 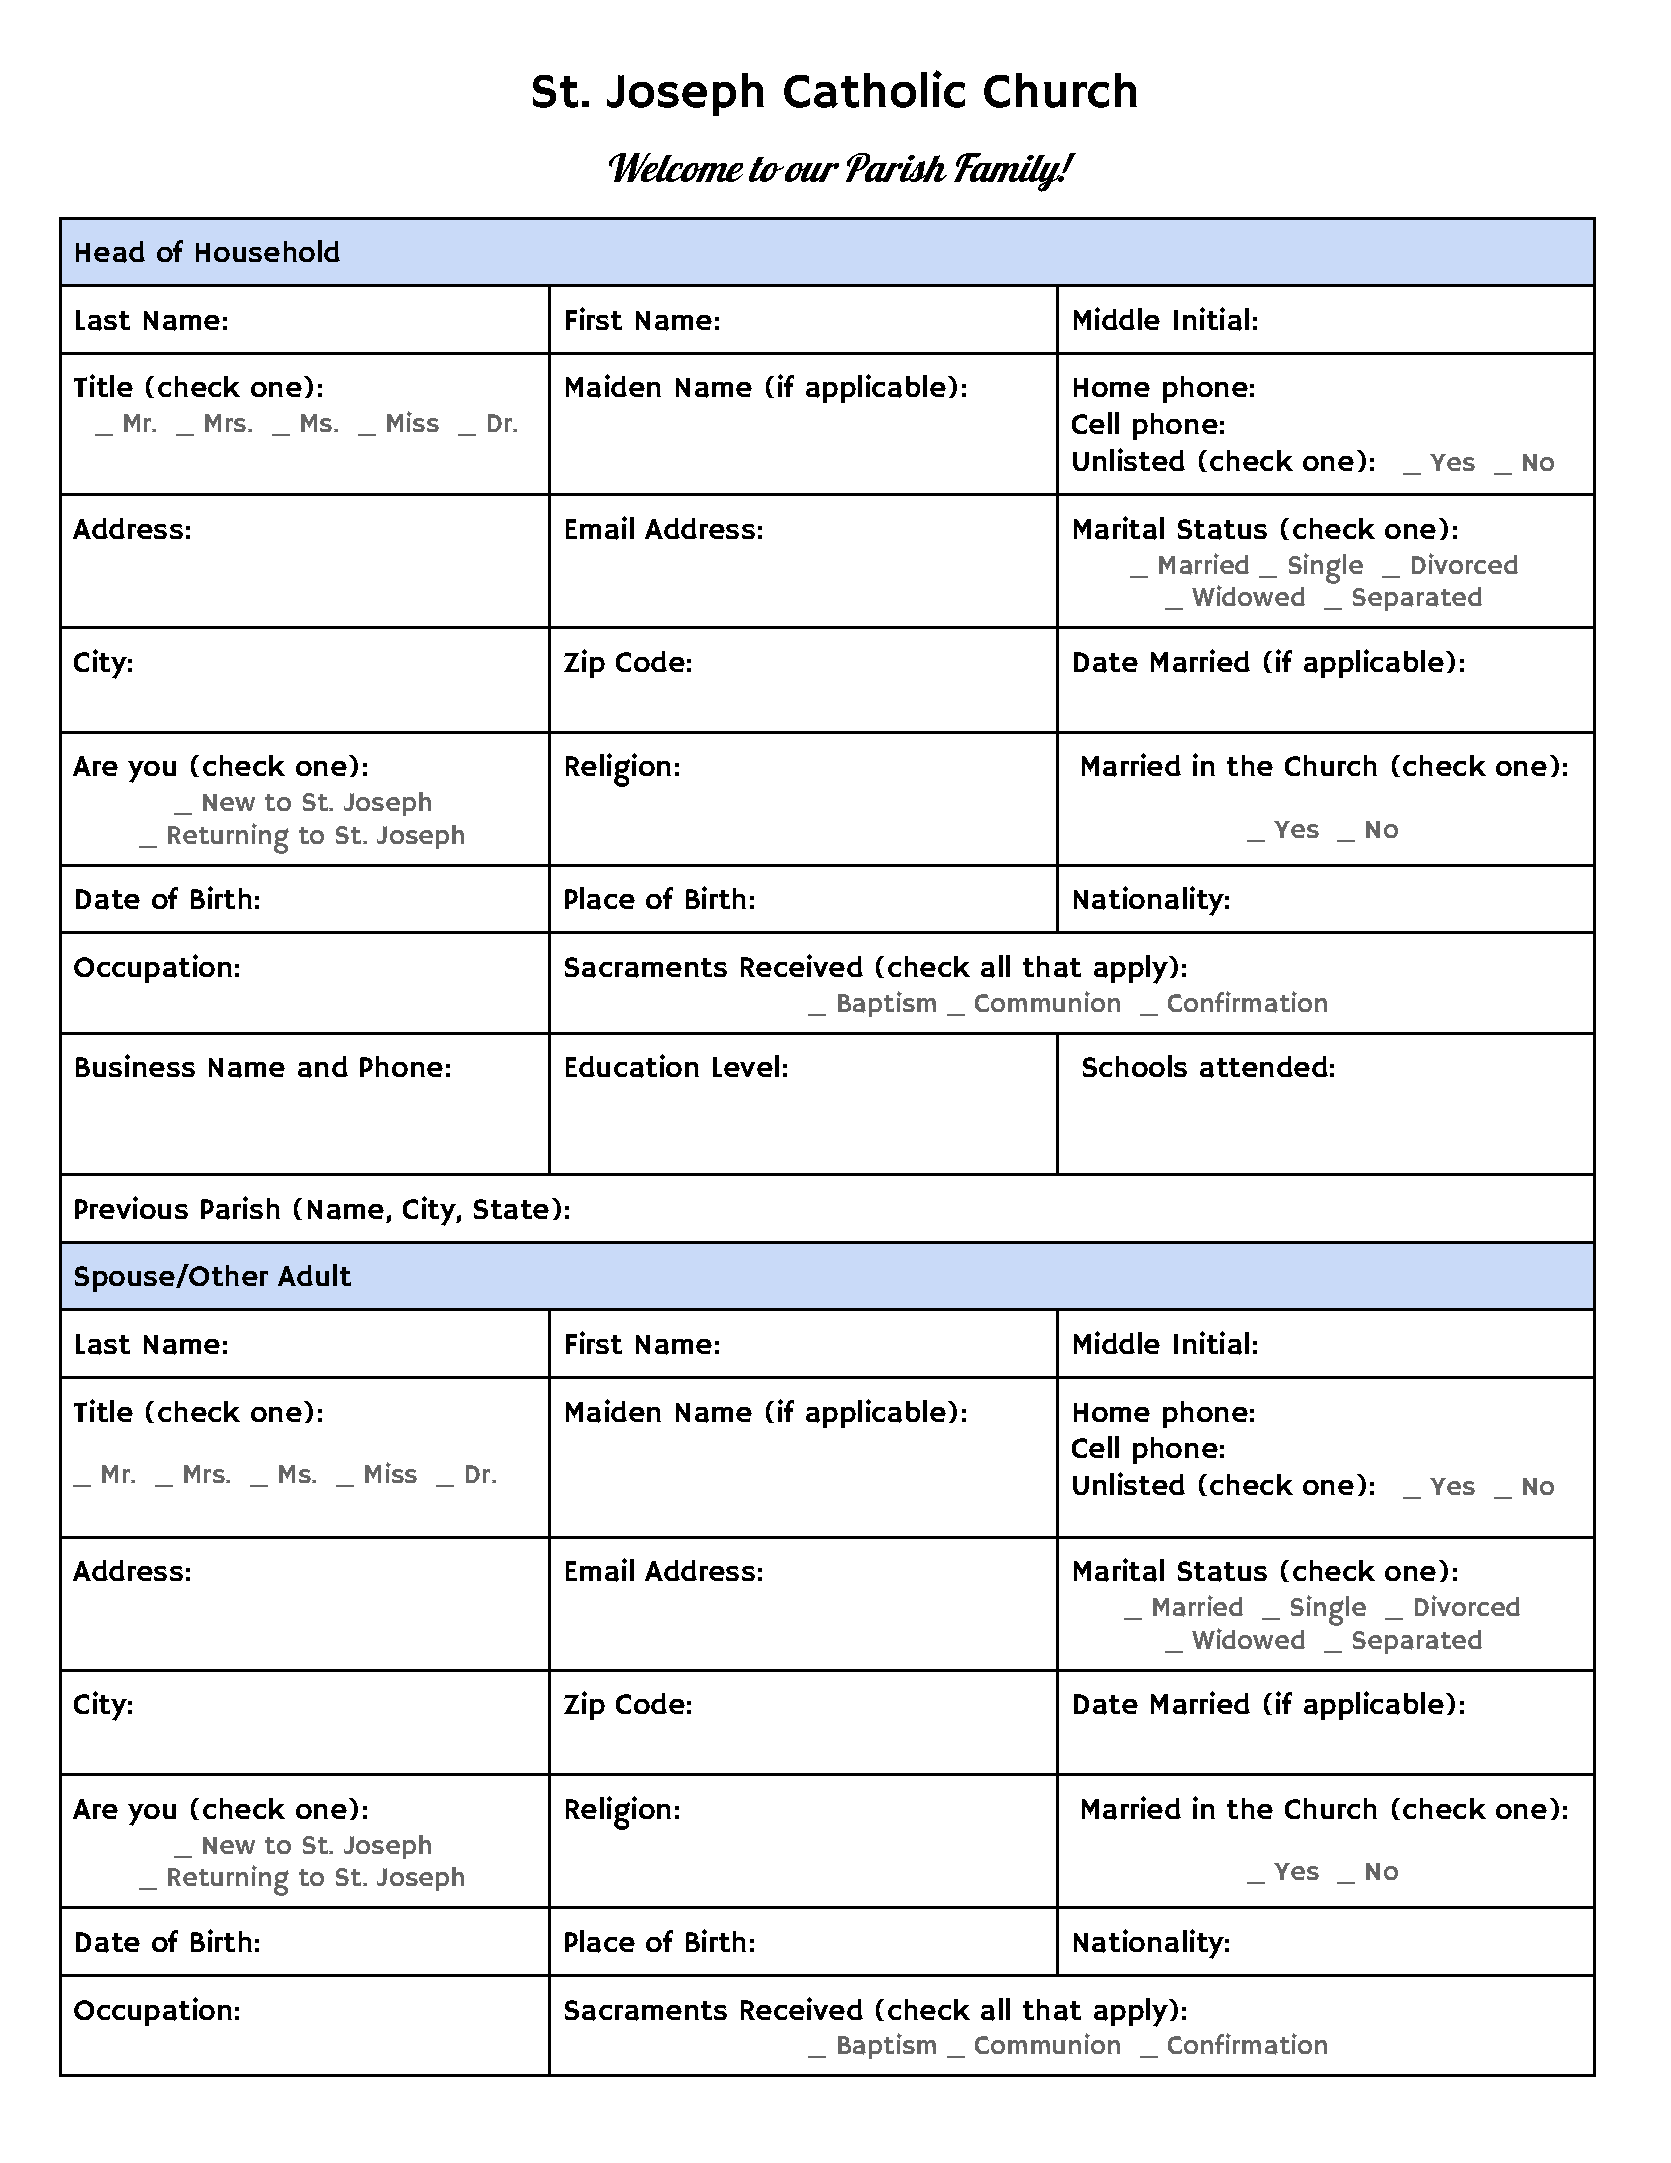 What do you see at coordinates (314, 1275) in the screenshot?
I see `Adult` at bounding box center [314, 1275].
